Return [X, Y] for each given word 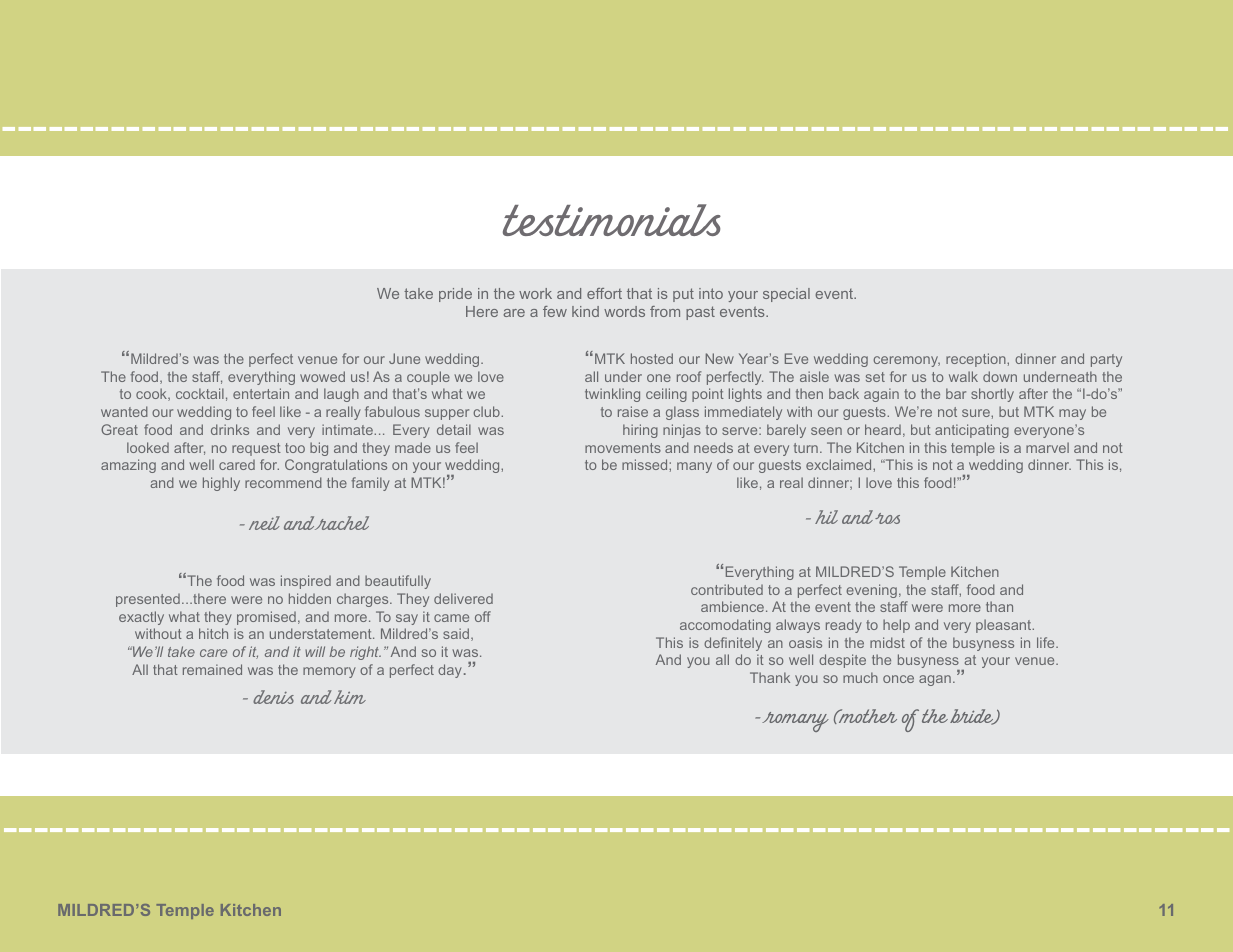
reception [977, 360]
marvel [1047, 447]
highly [221, 484]
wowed [322, 376]
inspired [306, 582]
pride [455, 295]
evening [871, 591]
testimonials [612, 220]
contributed [727, 589]
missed [646, 464]
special [786, 295]
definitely [733, 644]
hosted [652, 358]
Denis [273, 697]
